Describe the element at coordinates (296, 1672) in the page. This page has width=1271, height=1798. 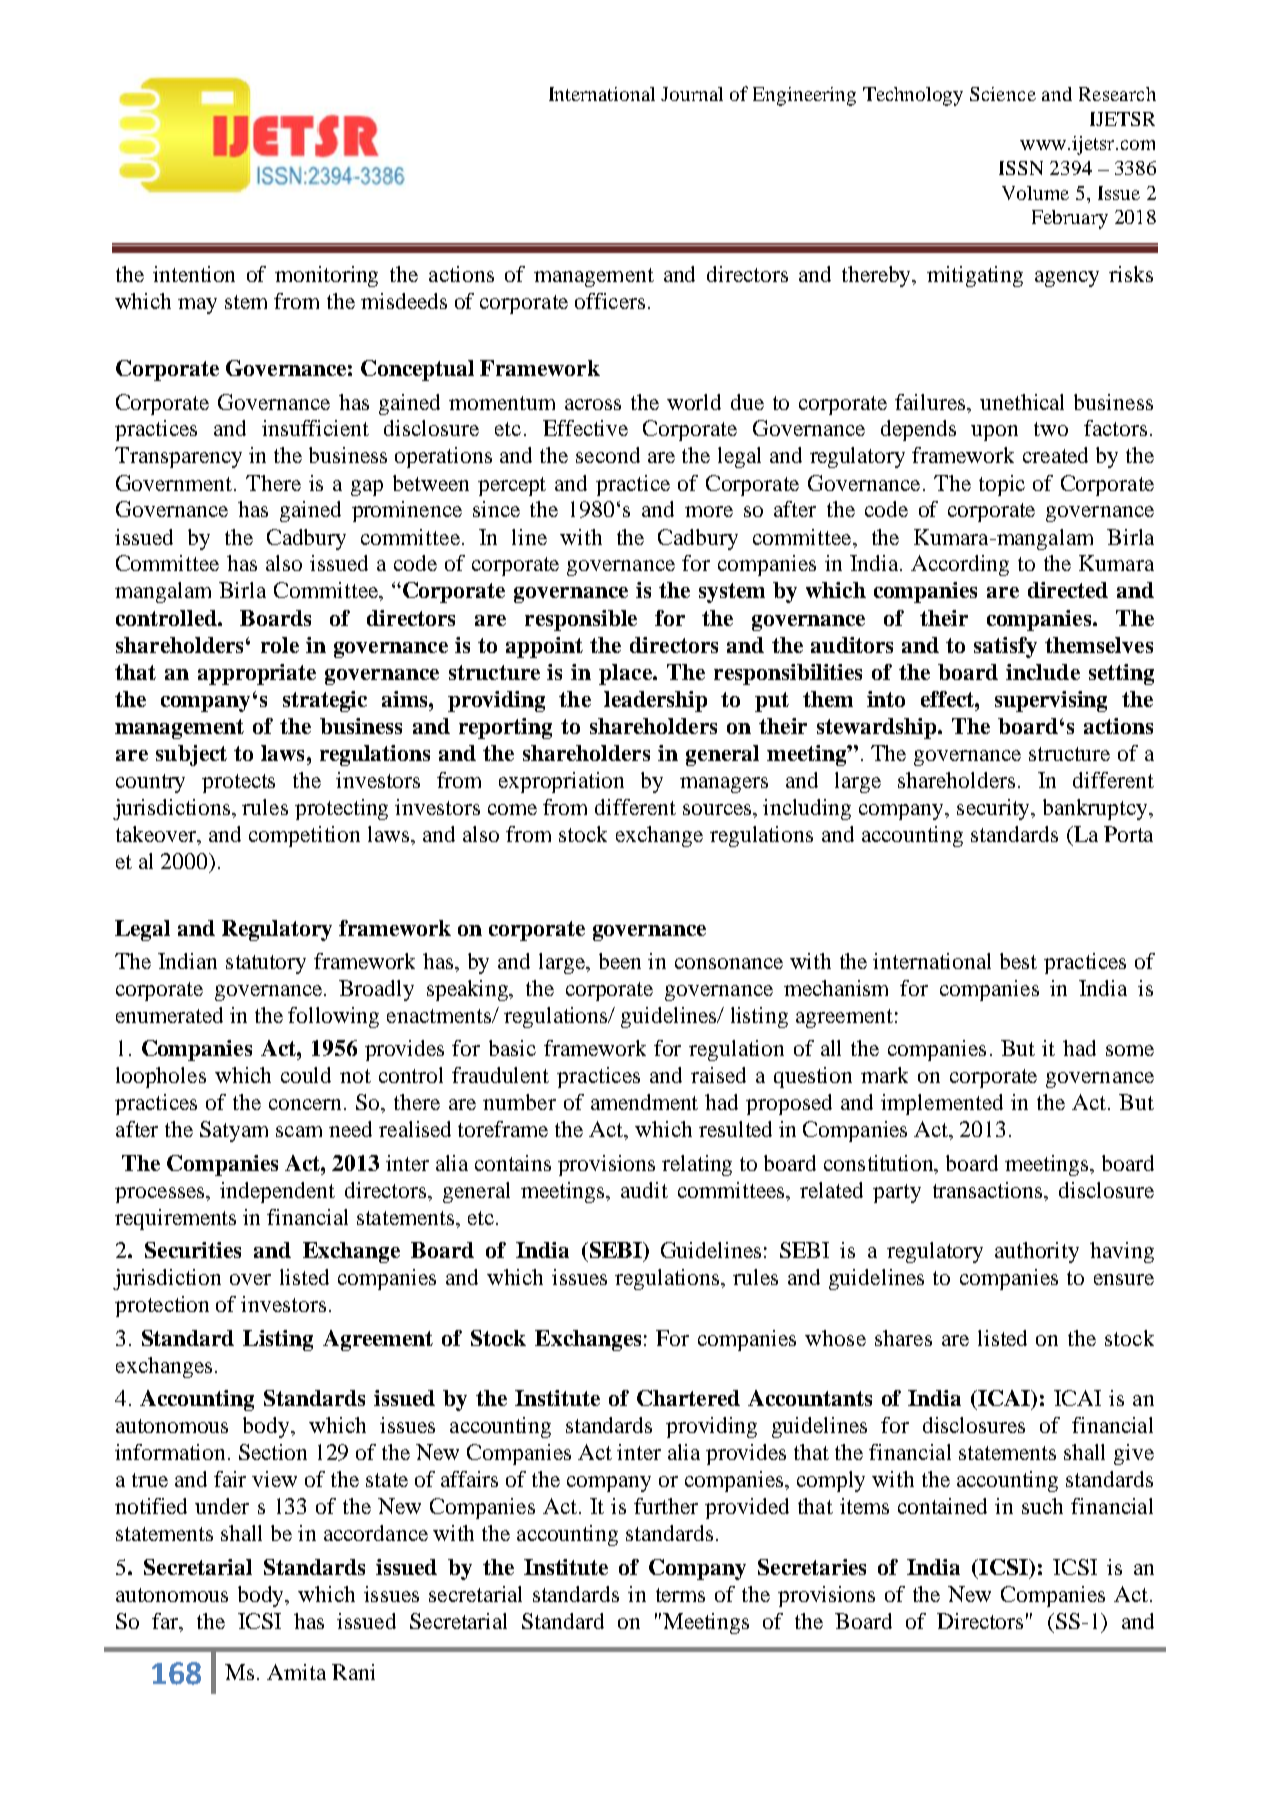
I see `Amita` at that location.
